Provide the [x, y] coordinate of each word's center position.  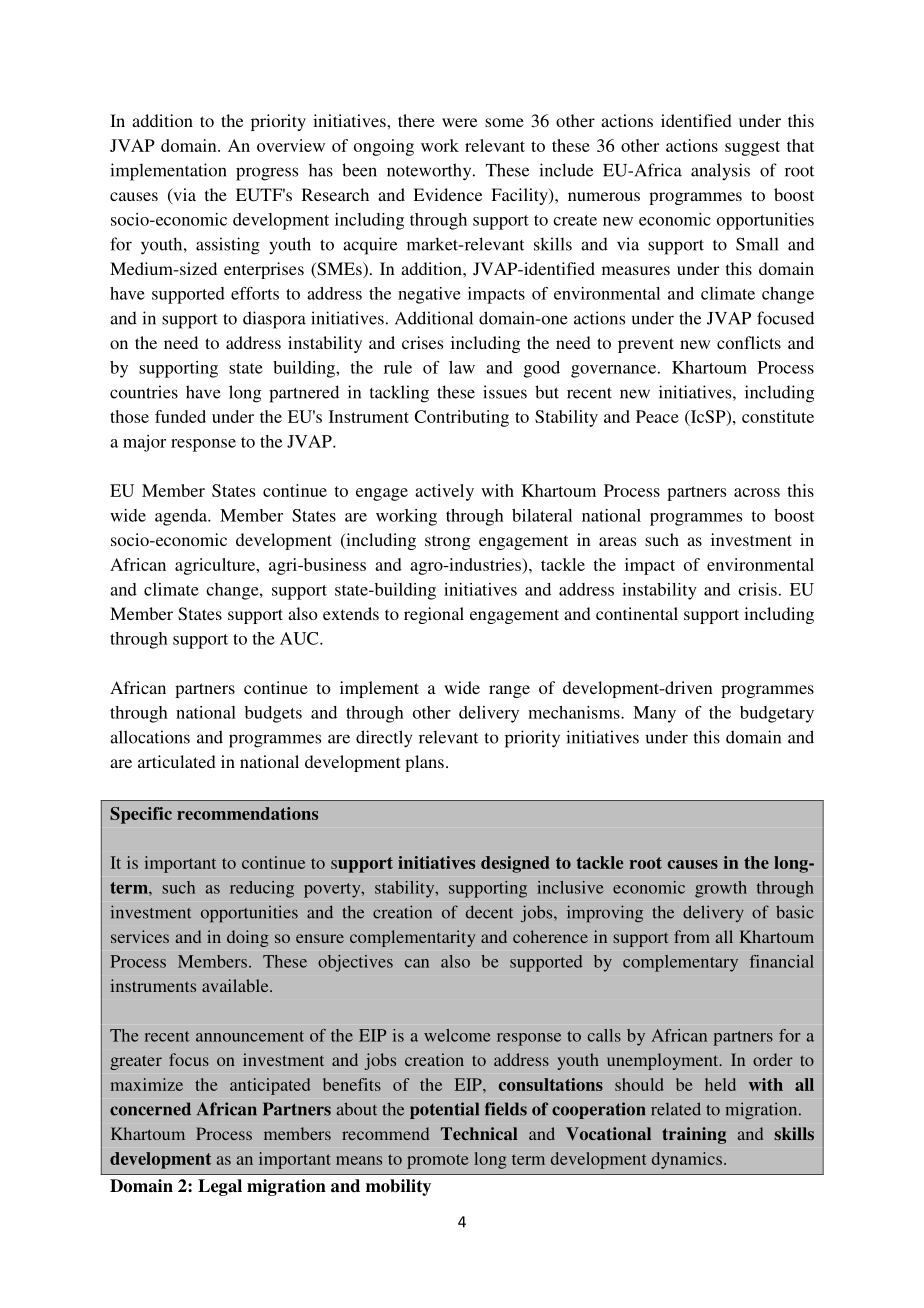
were [459, 122]
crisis [757, 589]
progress [267, 174]
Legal [220, 1187]
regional [434, 615]
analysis [720, 171]
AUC [300, 638]
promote [438, 1161]
